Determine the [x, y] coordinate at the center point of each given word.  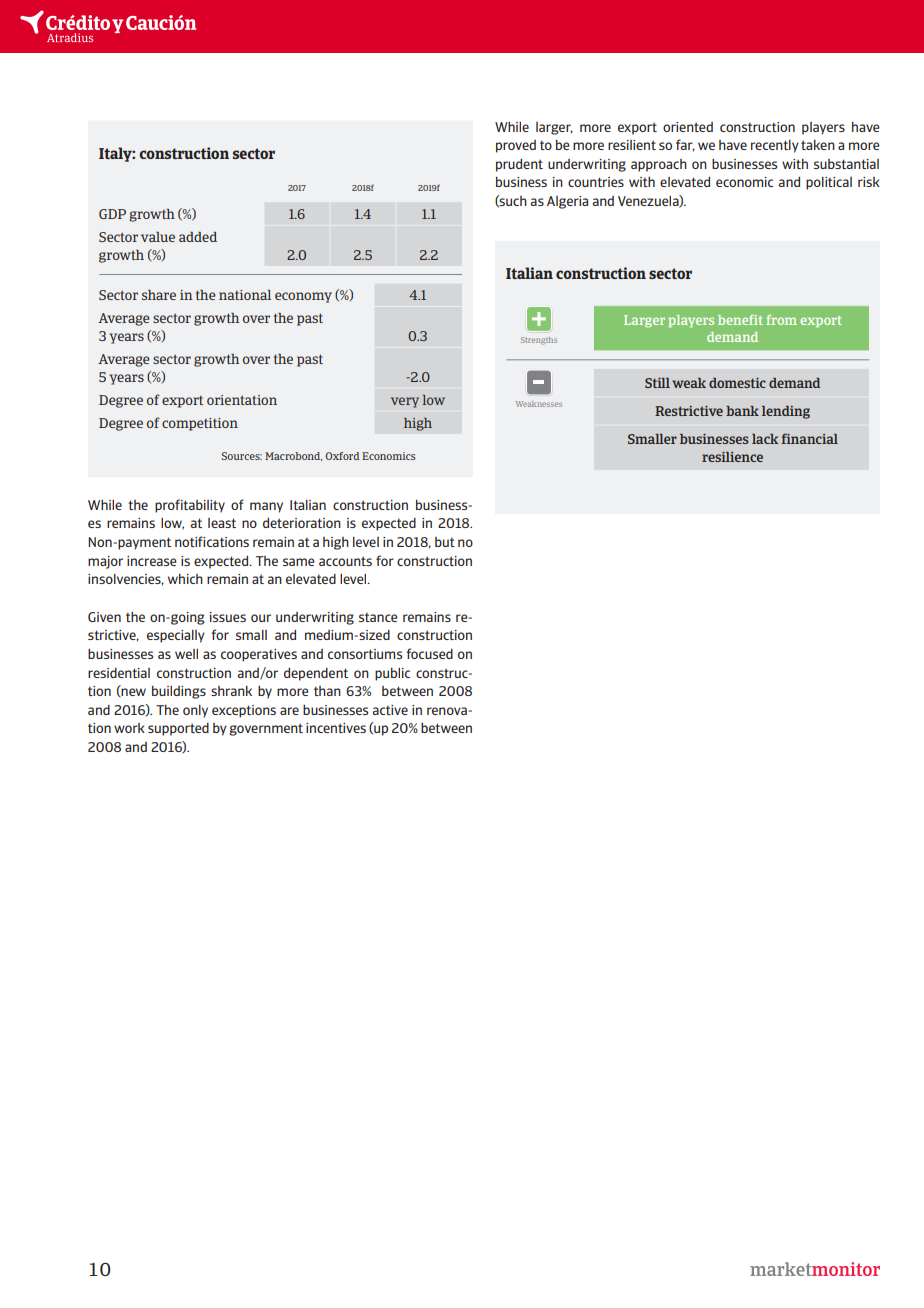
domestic [737, 383]
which [185, 579]
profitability [190, 506]
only [195, 711]
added [198, 237]
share [159, 295]
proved [516, 146]
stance [378, 617]
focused [429, 653]
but [445, 542]
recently [775, 146]
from [781, 320]
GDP [112, 214]
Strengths [539, 341]
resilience [732, 457]
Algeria [567, 202]
